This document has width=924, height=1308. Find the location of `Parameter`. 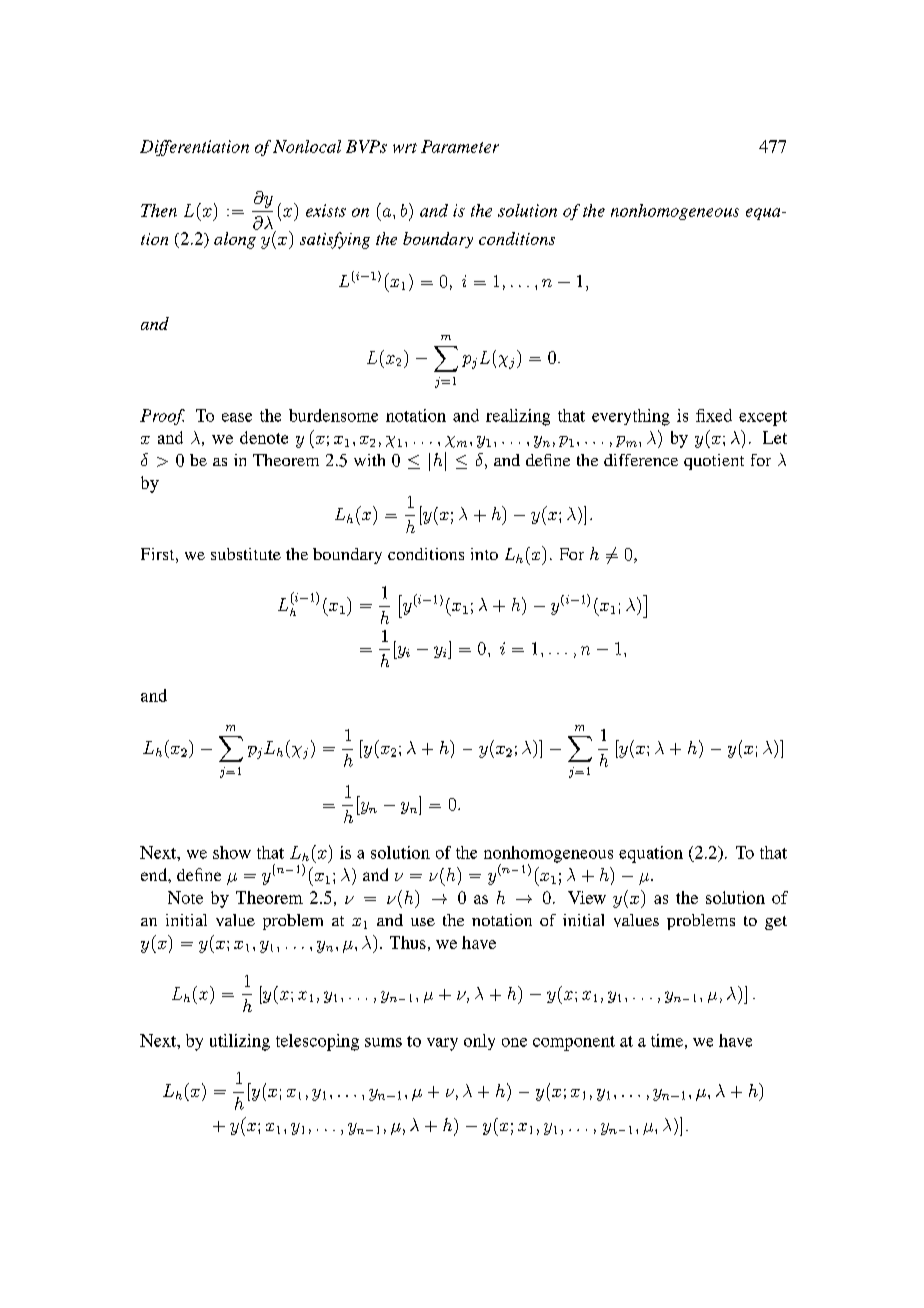

Parameter is located at coordinates (460, 146).
